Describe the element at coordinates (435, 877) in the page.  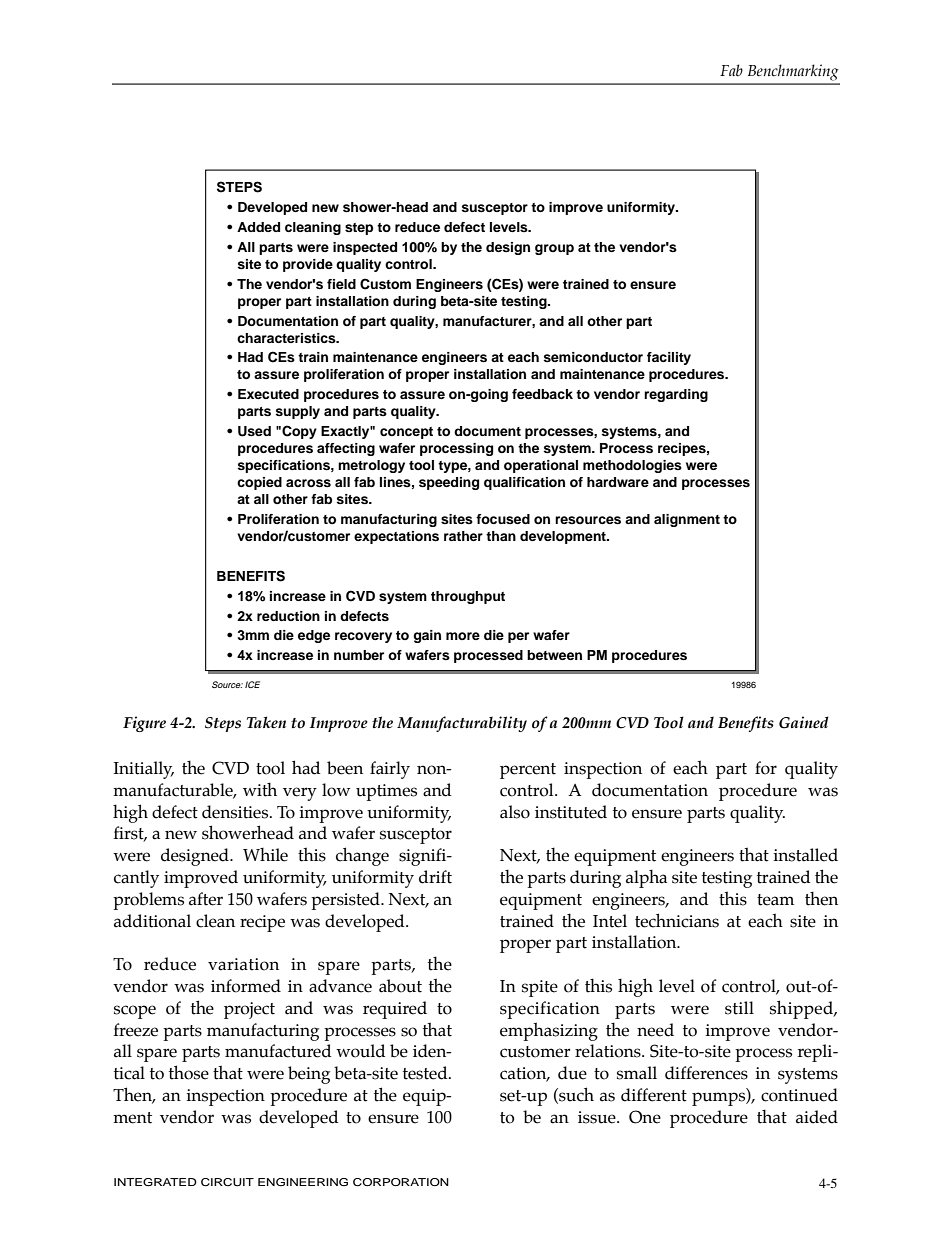
I see `drift` at that location.
